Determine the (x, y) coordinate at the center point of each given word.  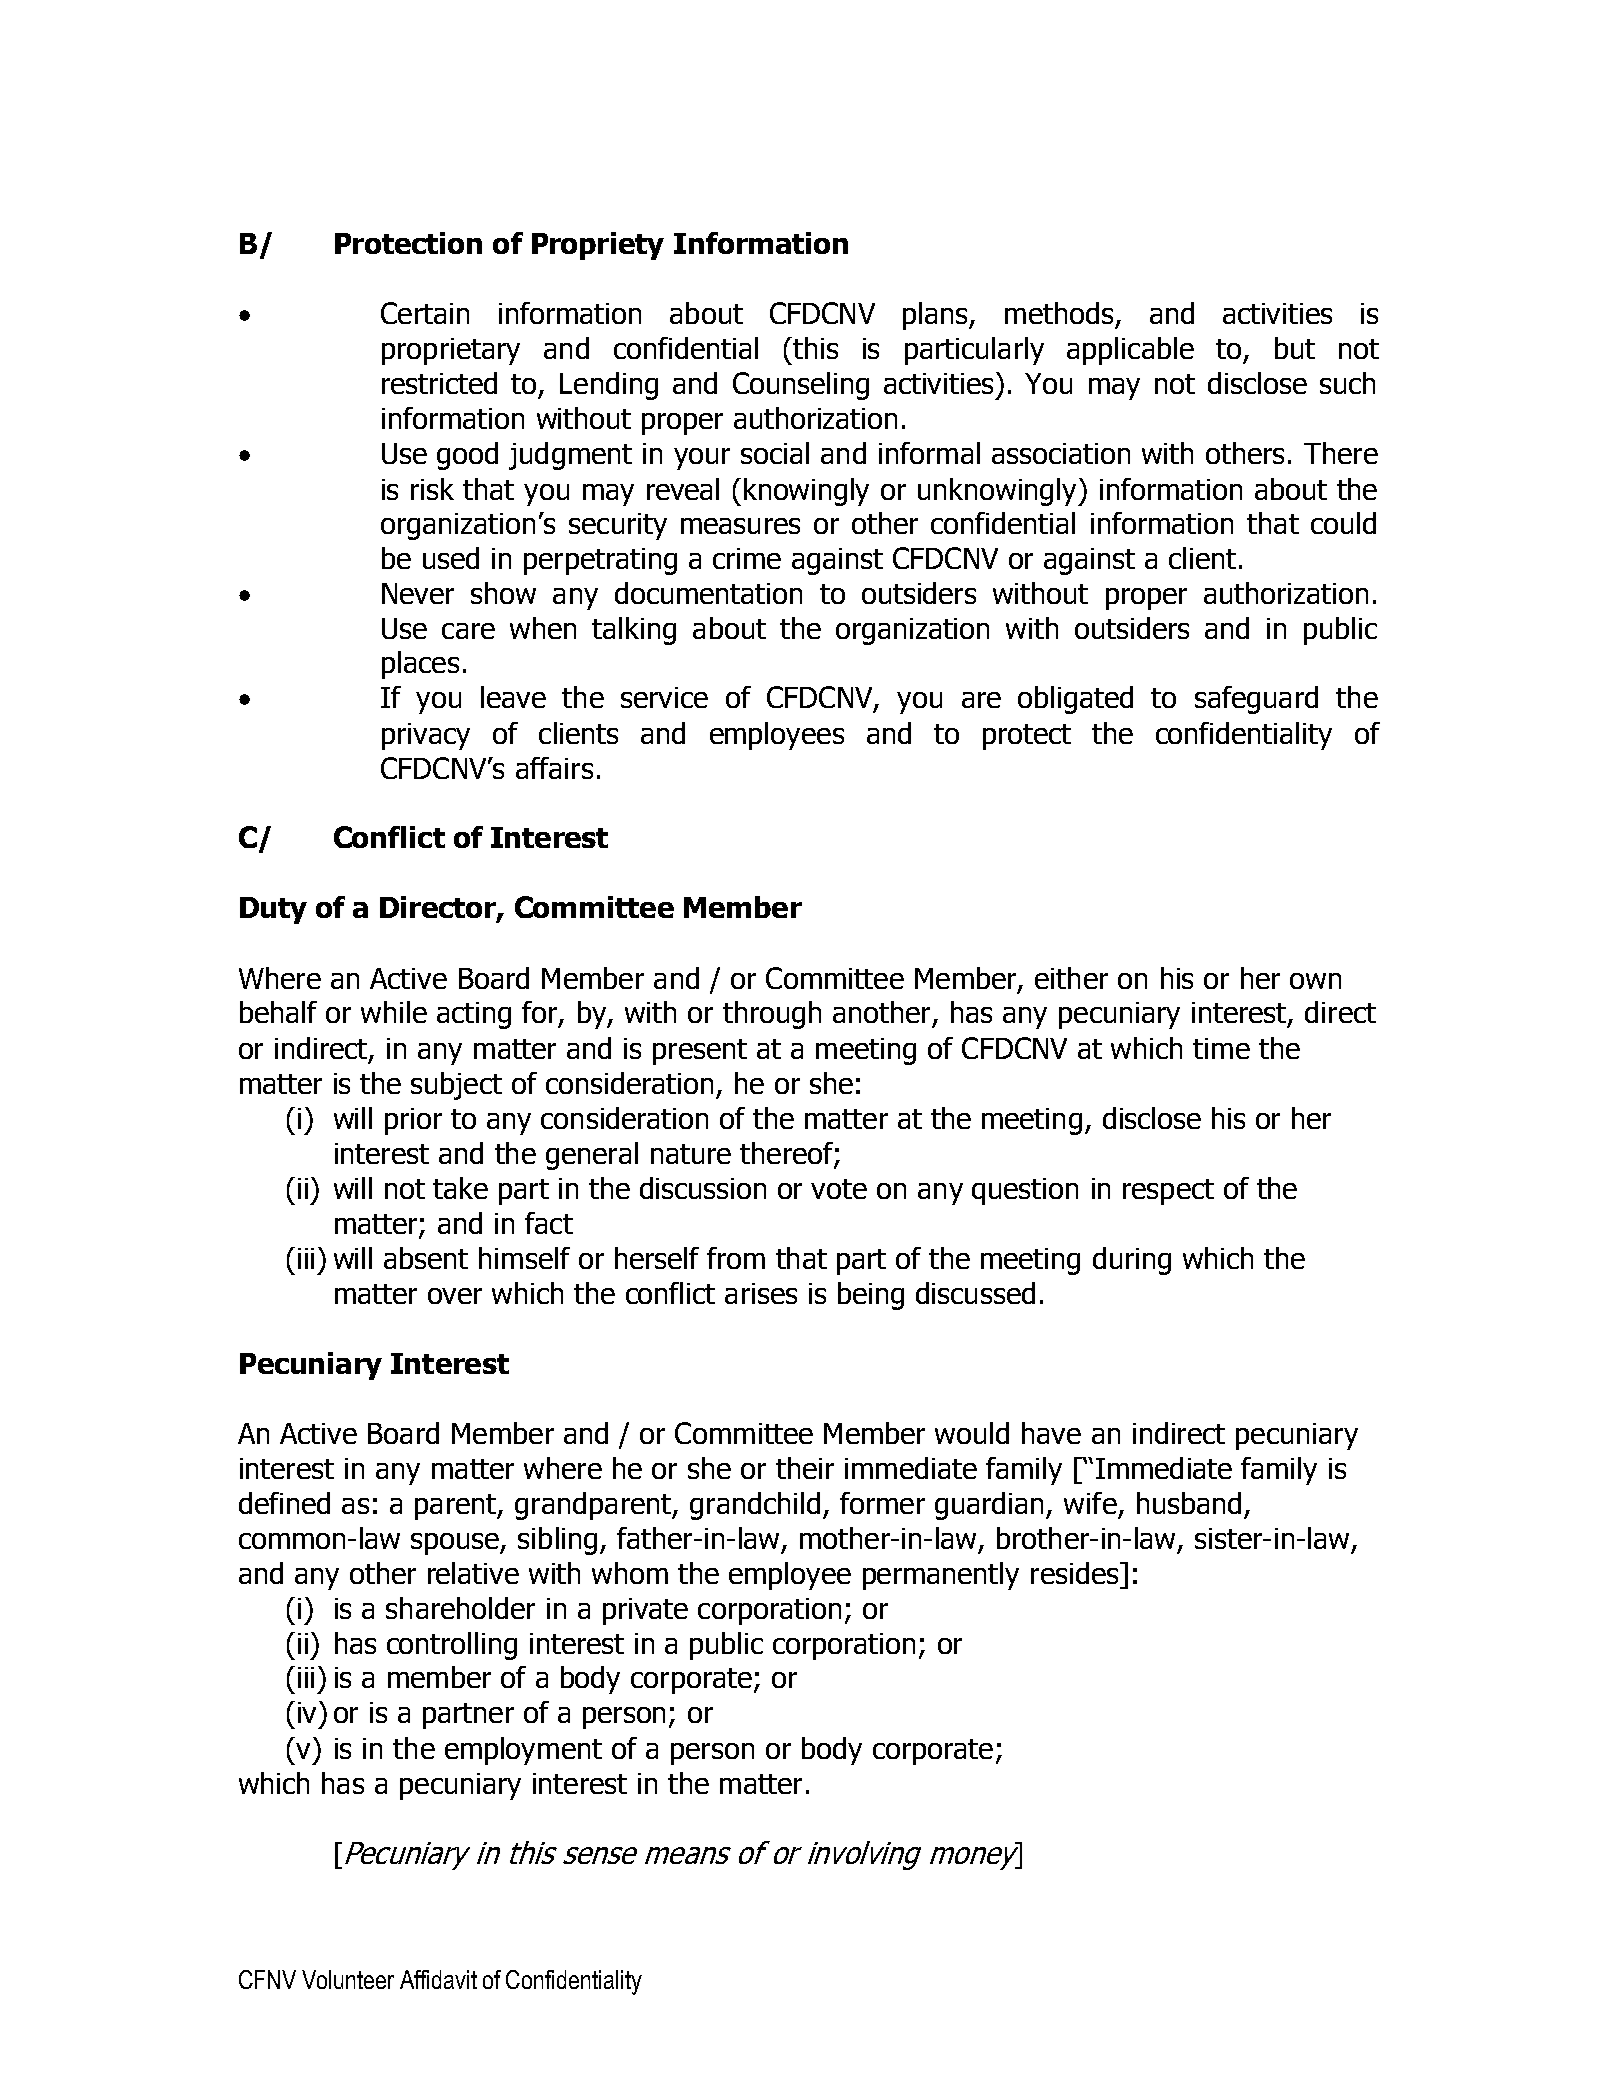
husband (1189, 1503)
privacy (426, 736)
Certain (425, 313)
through (772, 1015)
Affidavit (438, 1979)
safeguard (1256, 700)
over (455, 1296)
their (805, 1468)
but (1295, 348)
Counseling (801, 386)
